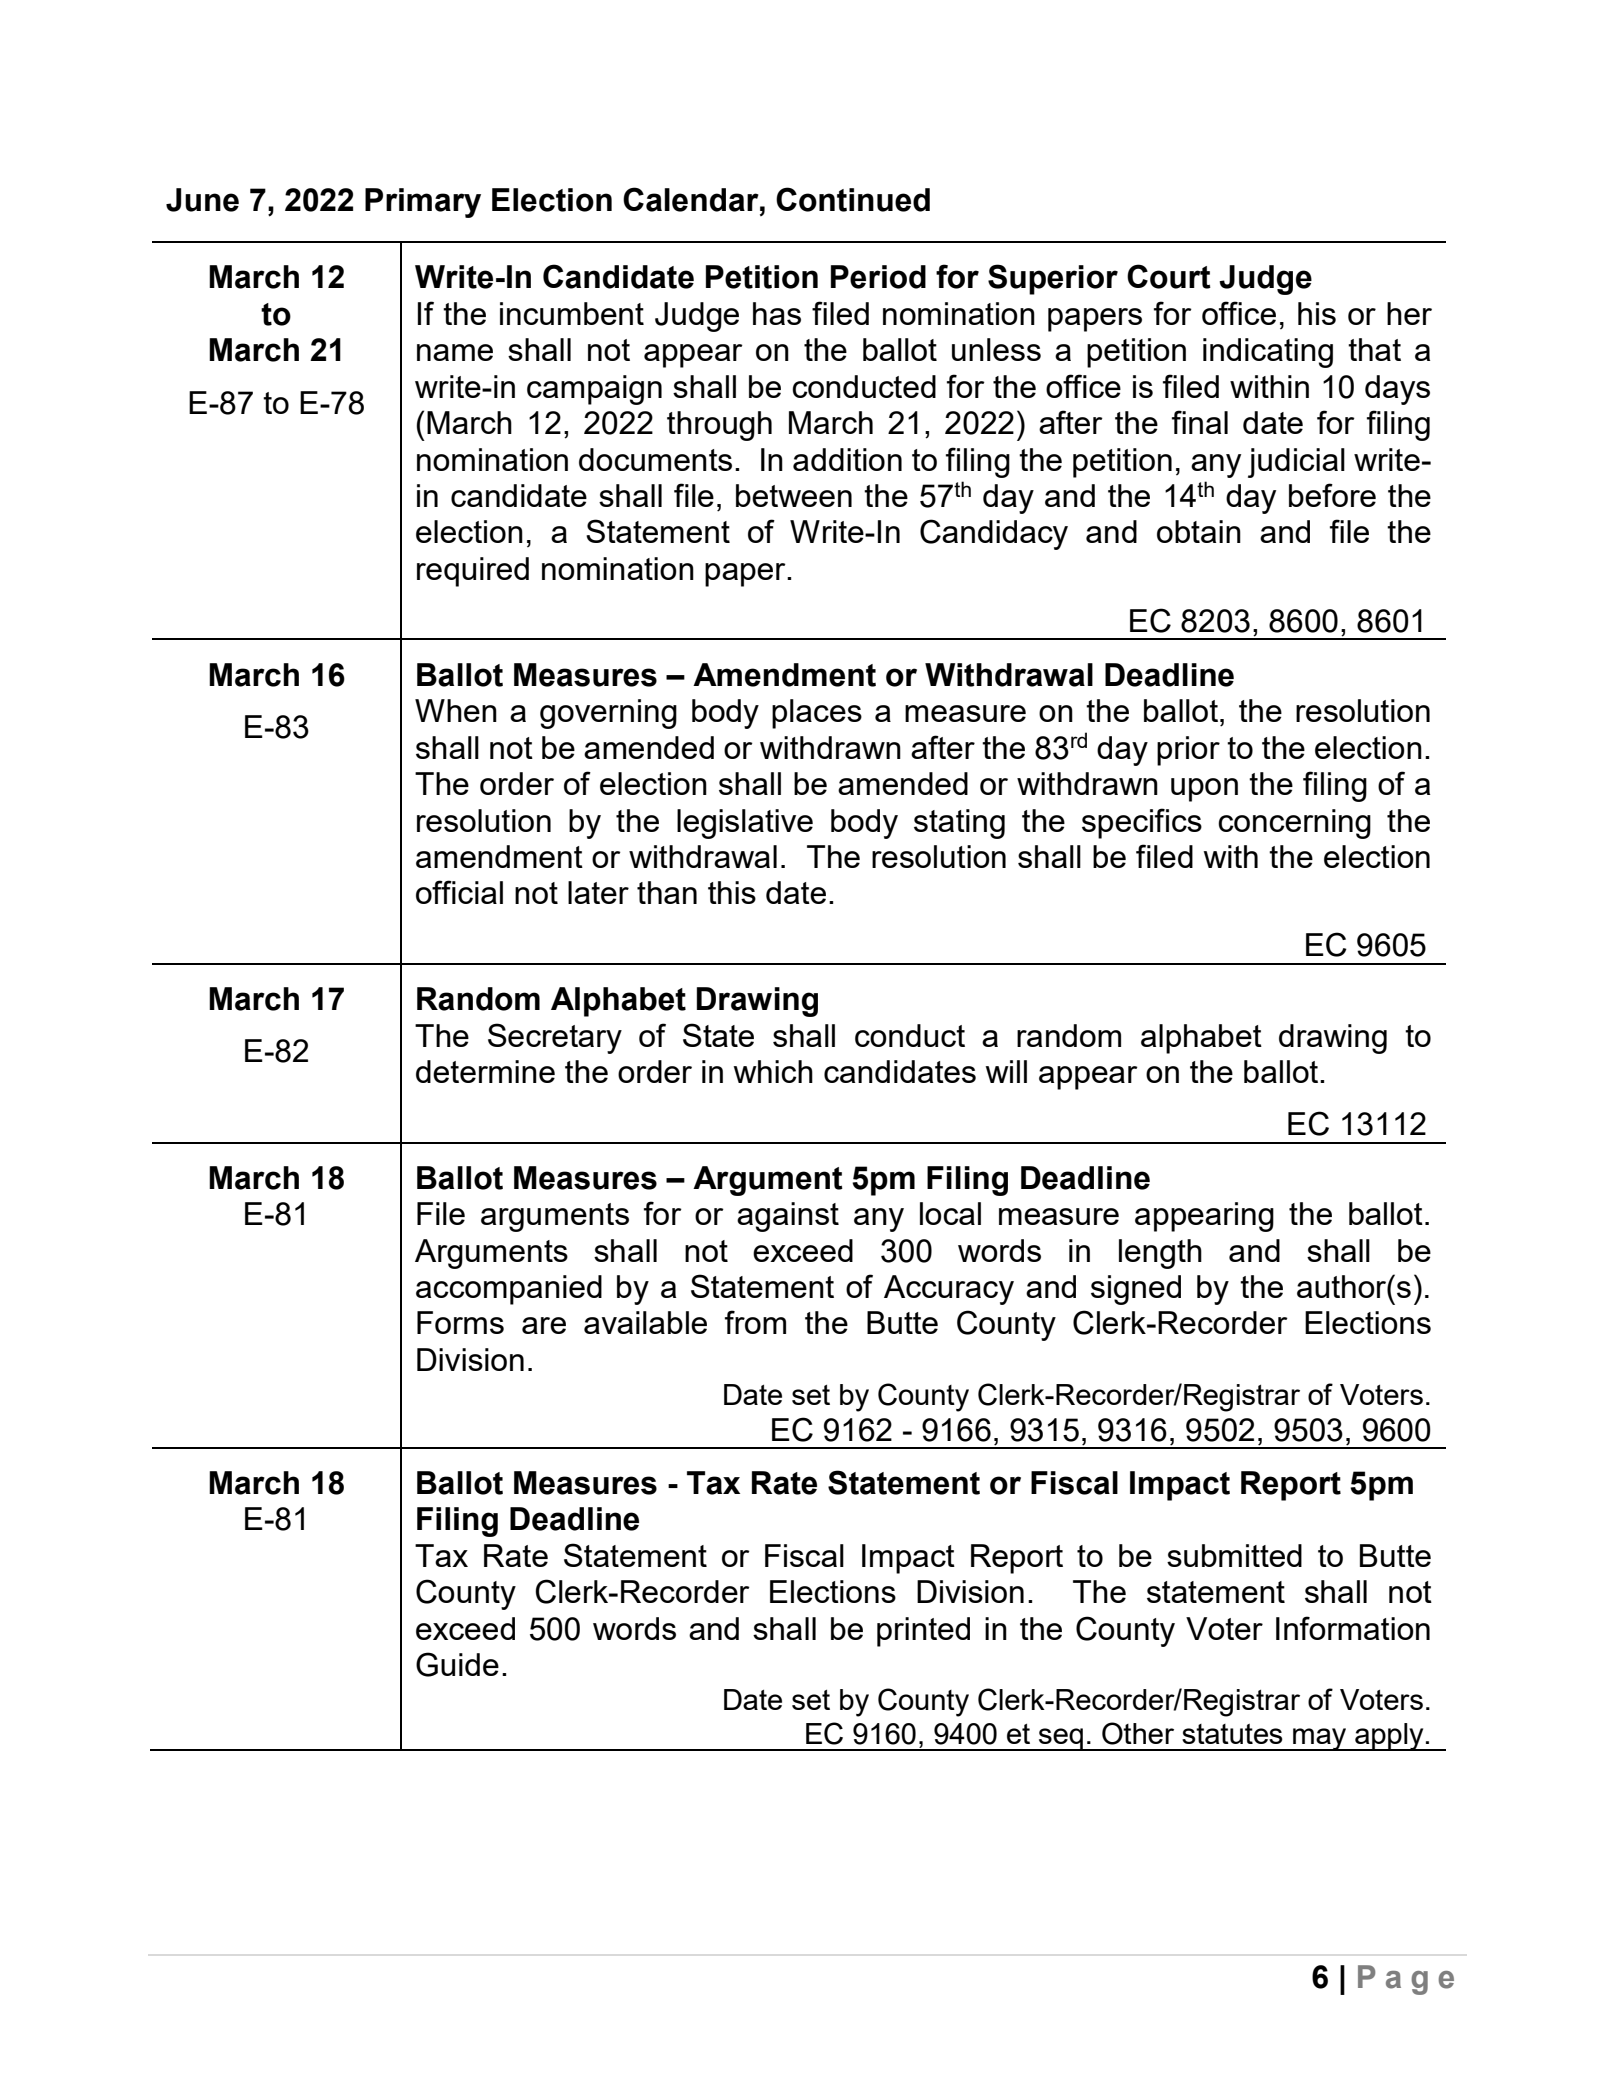 The width and height of the image is (1615, 2090). Describe the element at coordinates (423, 203) in the image. I see `Primary` at that location.
